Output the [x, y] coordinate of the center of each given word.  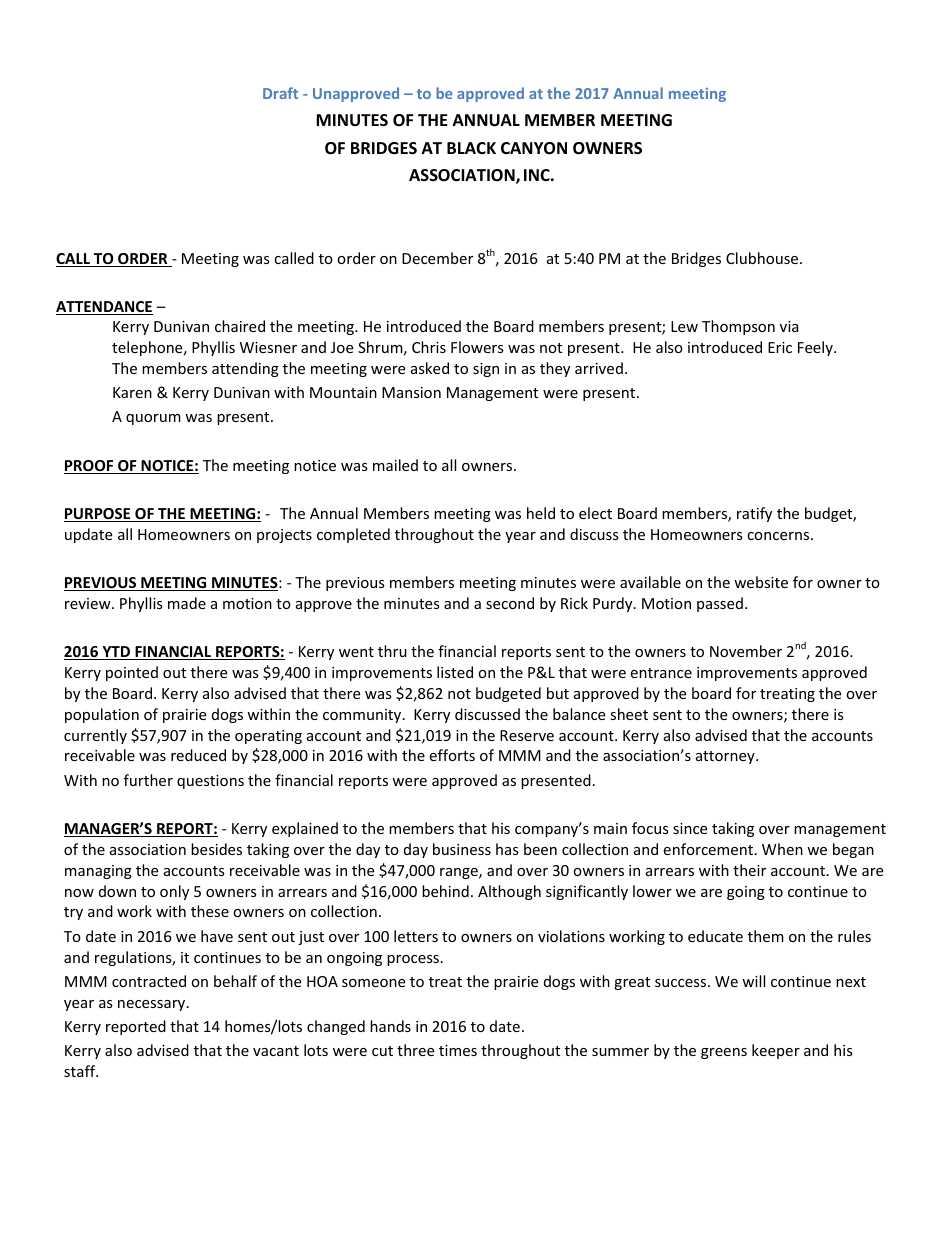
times [458, 1050]
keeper [776, 1051]
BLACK [471, 148]
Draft [280, 93]
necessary [153, 1005]
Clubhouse [763, 258]
